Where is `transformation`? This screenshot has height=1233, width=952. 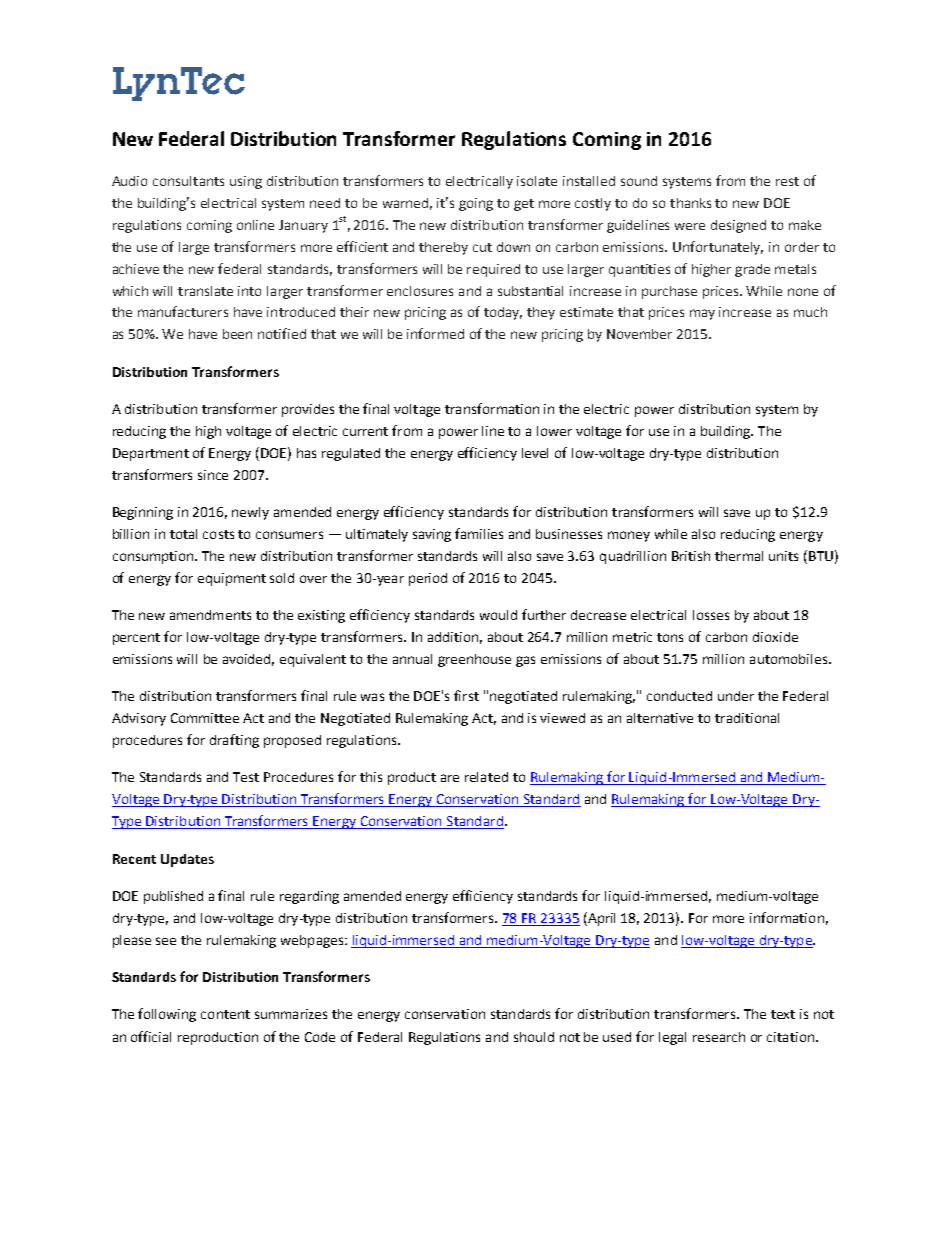
transformation is located at coordinates (492, 408).
